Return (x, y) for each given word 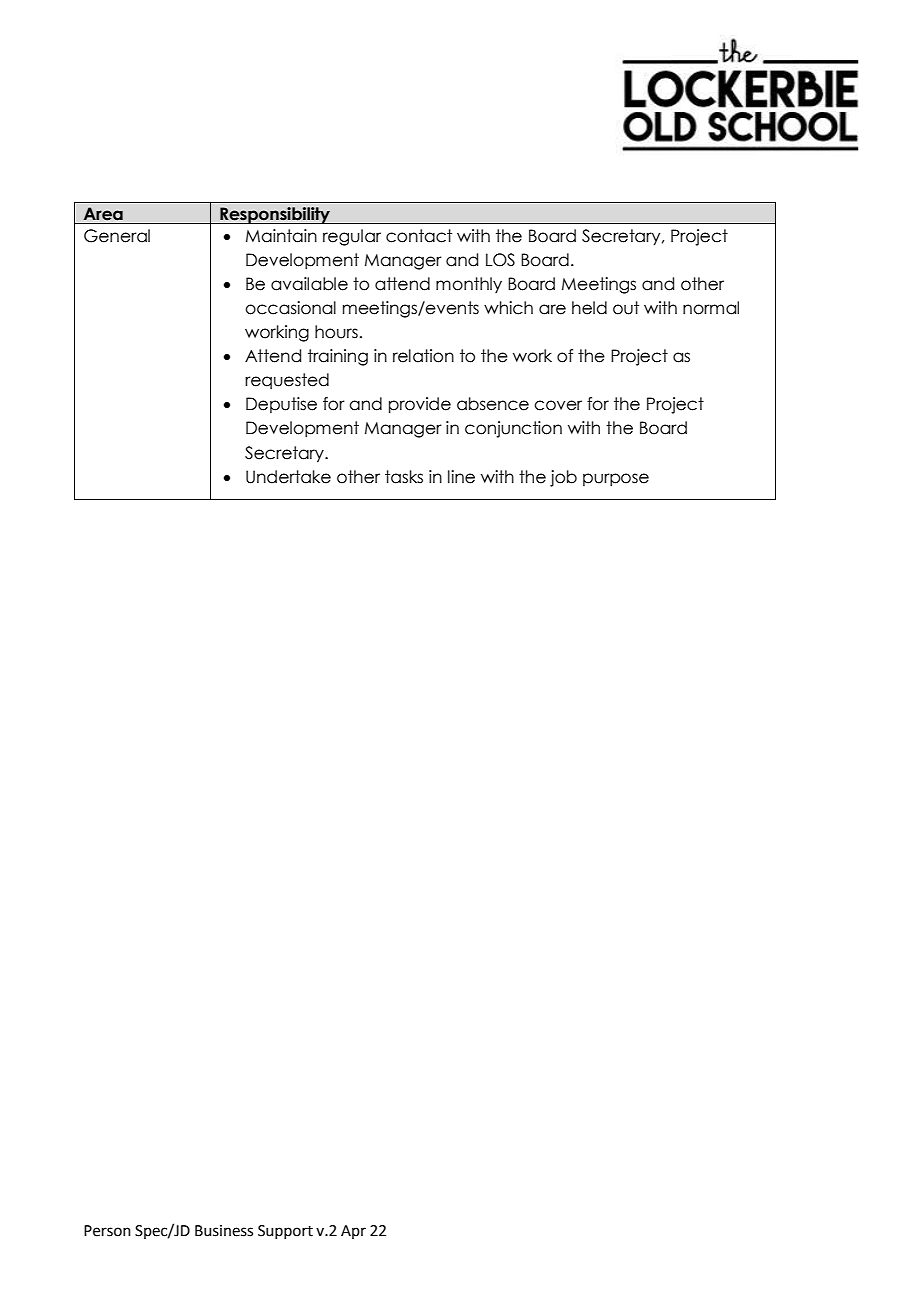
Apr (353, 1232)
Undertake (288, 477)
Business (224, 1231)
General (117, 236)
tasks (404, 477)
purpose (616, 479)
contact (419, 236)
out (626, 308)
